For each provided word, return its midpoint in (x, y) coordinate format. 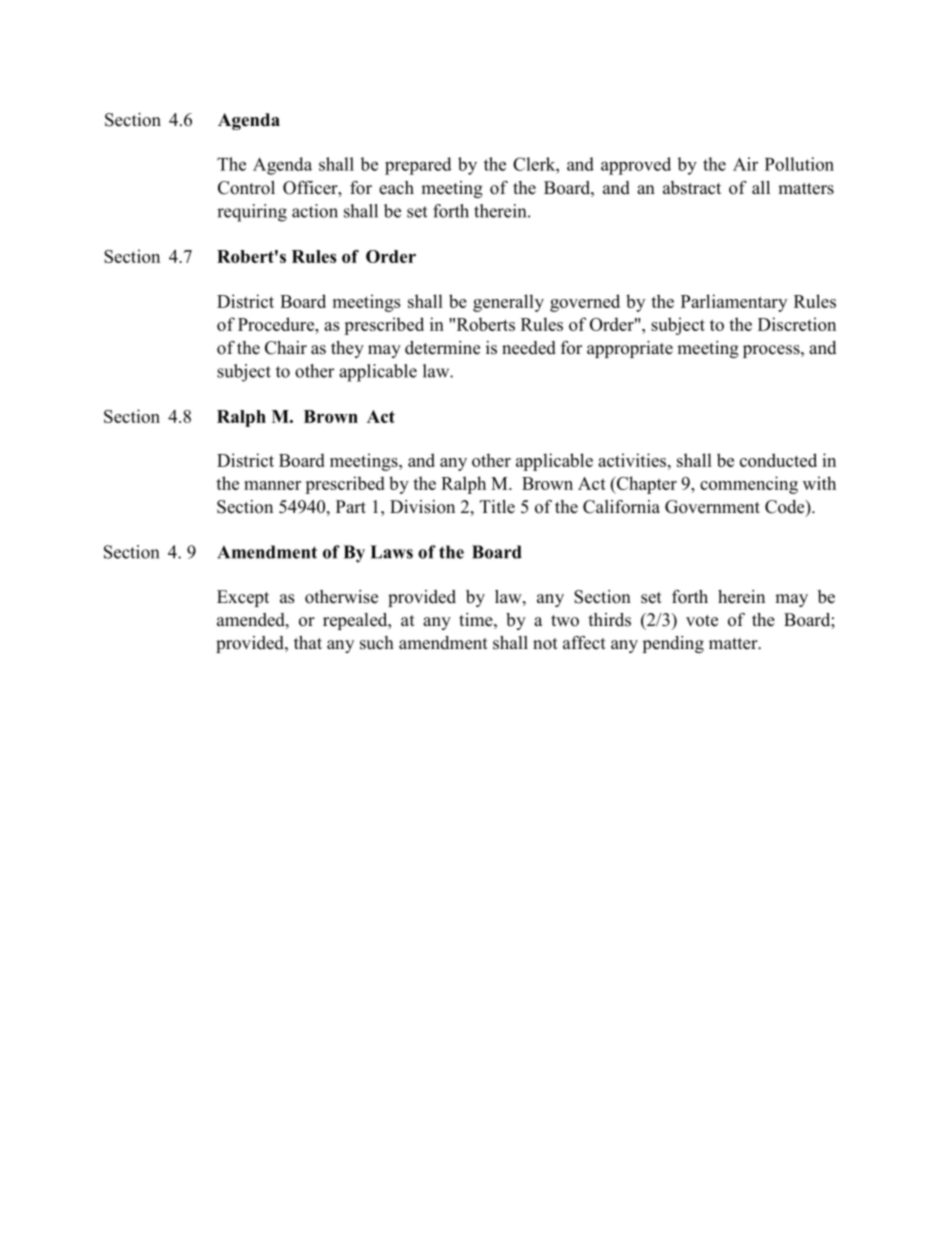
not (545, 644)
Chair (286, 348)
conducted (778, 460)
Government (712, 507)
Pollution (799, 164)
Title (497, 507)
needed (529, 348)
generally (508, 303)
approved (636, 166)
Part (351, 506)
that (308, 642)
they (347, 349)
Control (246, 188)
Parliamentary (734, 303)
